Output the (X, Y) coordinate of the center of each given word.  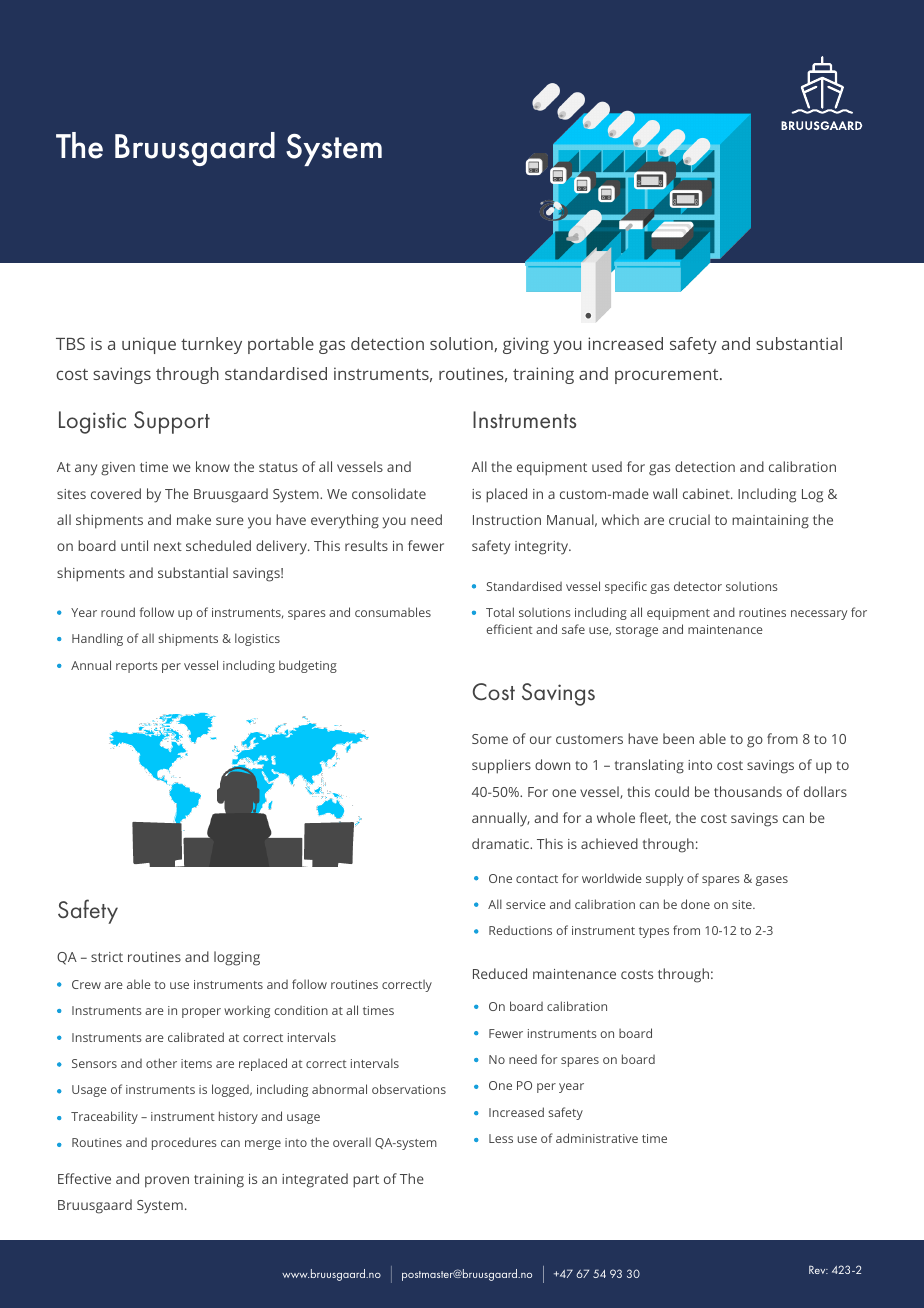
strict (107, 957)
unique (149, 345)
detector (698, 586)
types (654, 932)
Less (501, 1138)
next (168, 546)
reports (137, 667)
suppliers (501, 766)
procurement (668, 376)
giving (526, 345)
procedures (184, 1143)
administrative (597, 1138)
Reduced (500, 973)
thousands (748, 791)
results (366, 545)
